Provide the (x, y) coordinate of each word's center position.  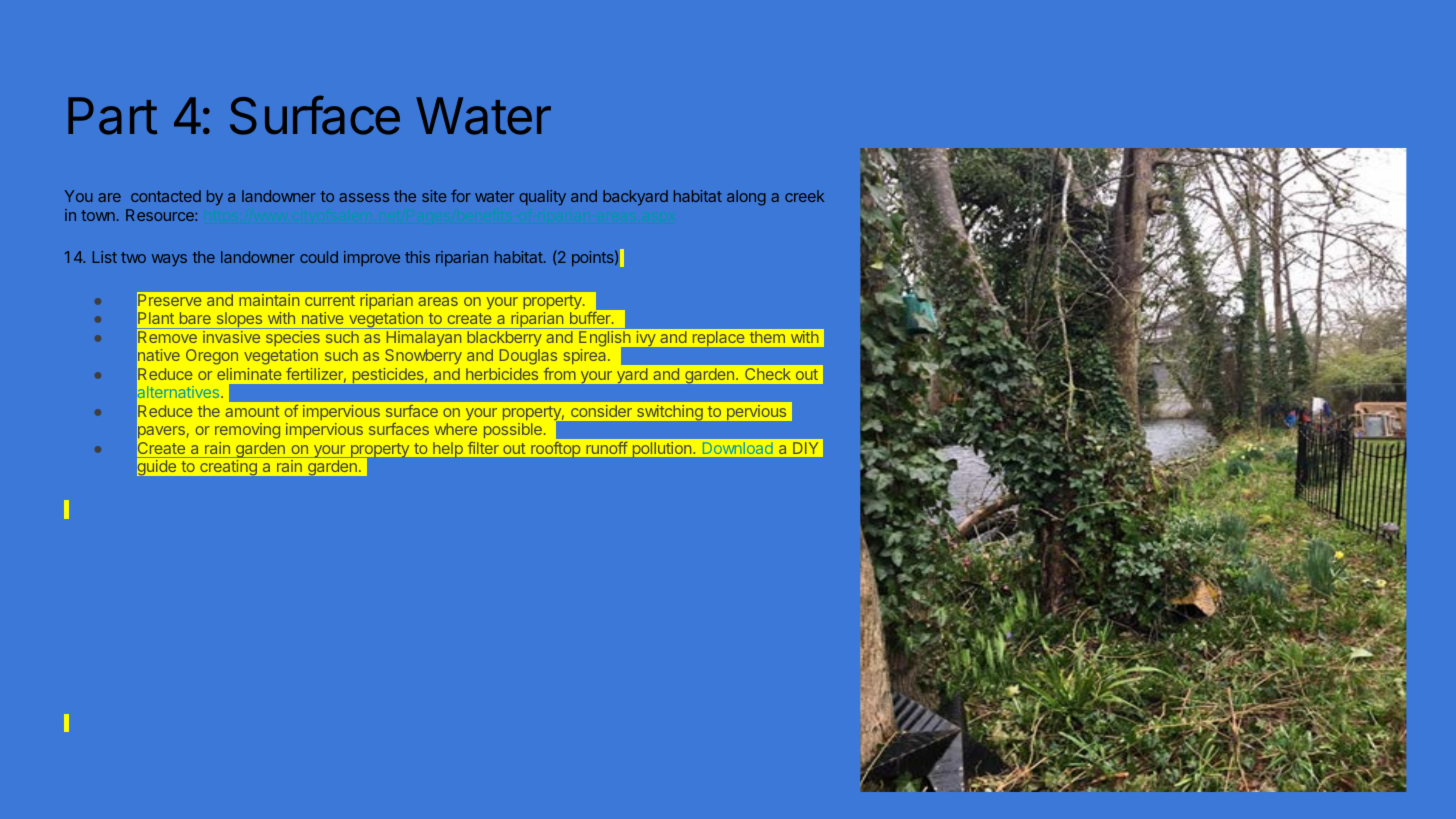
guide (157, 467)
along (746, 198)
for (461, 196)
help (448, 449)
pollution (662, 449)
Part (113, 116)
